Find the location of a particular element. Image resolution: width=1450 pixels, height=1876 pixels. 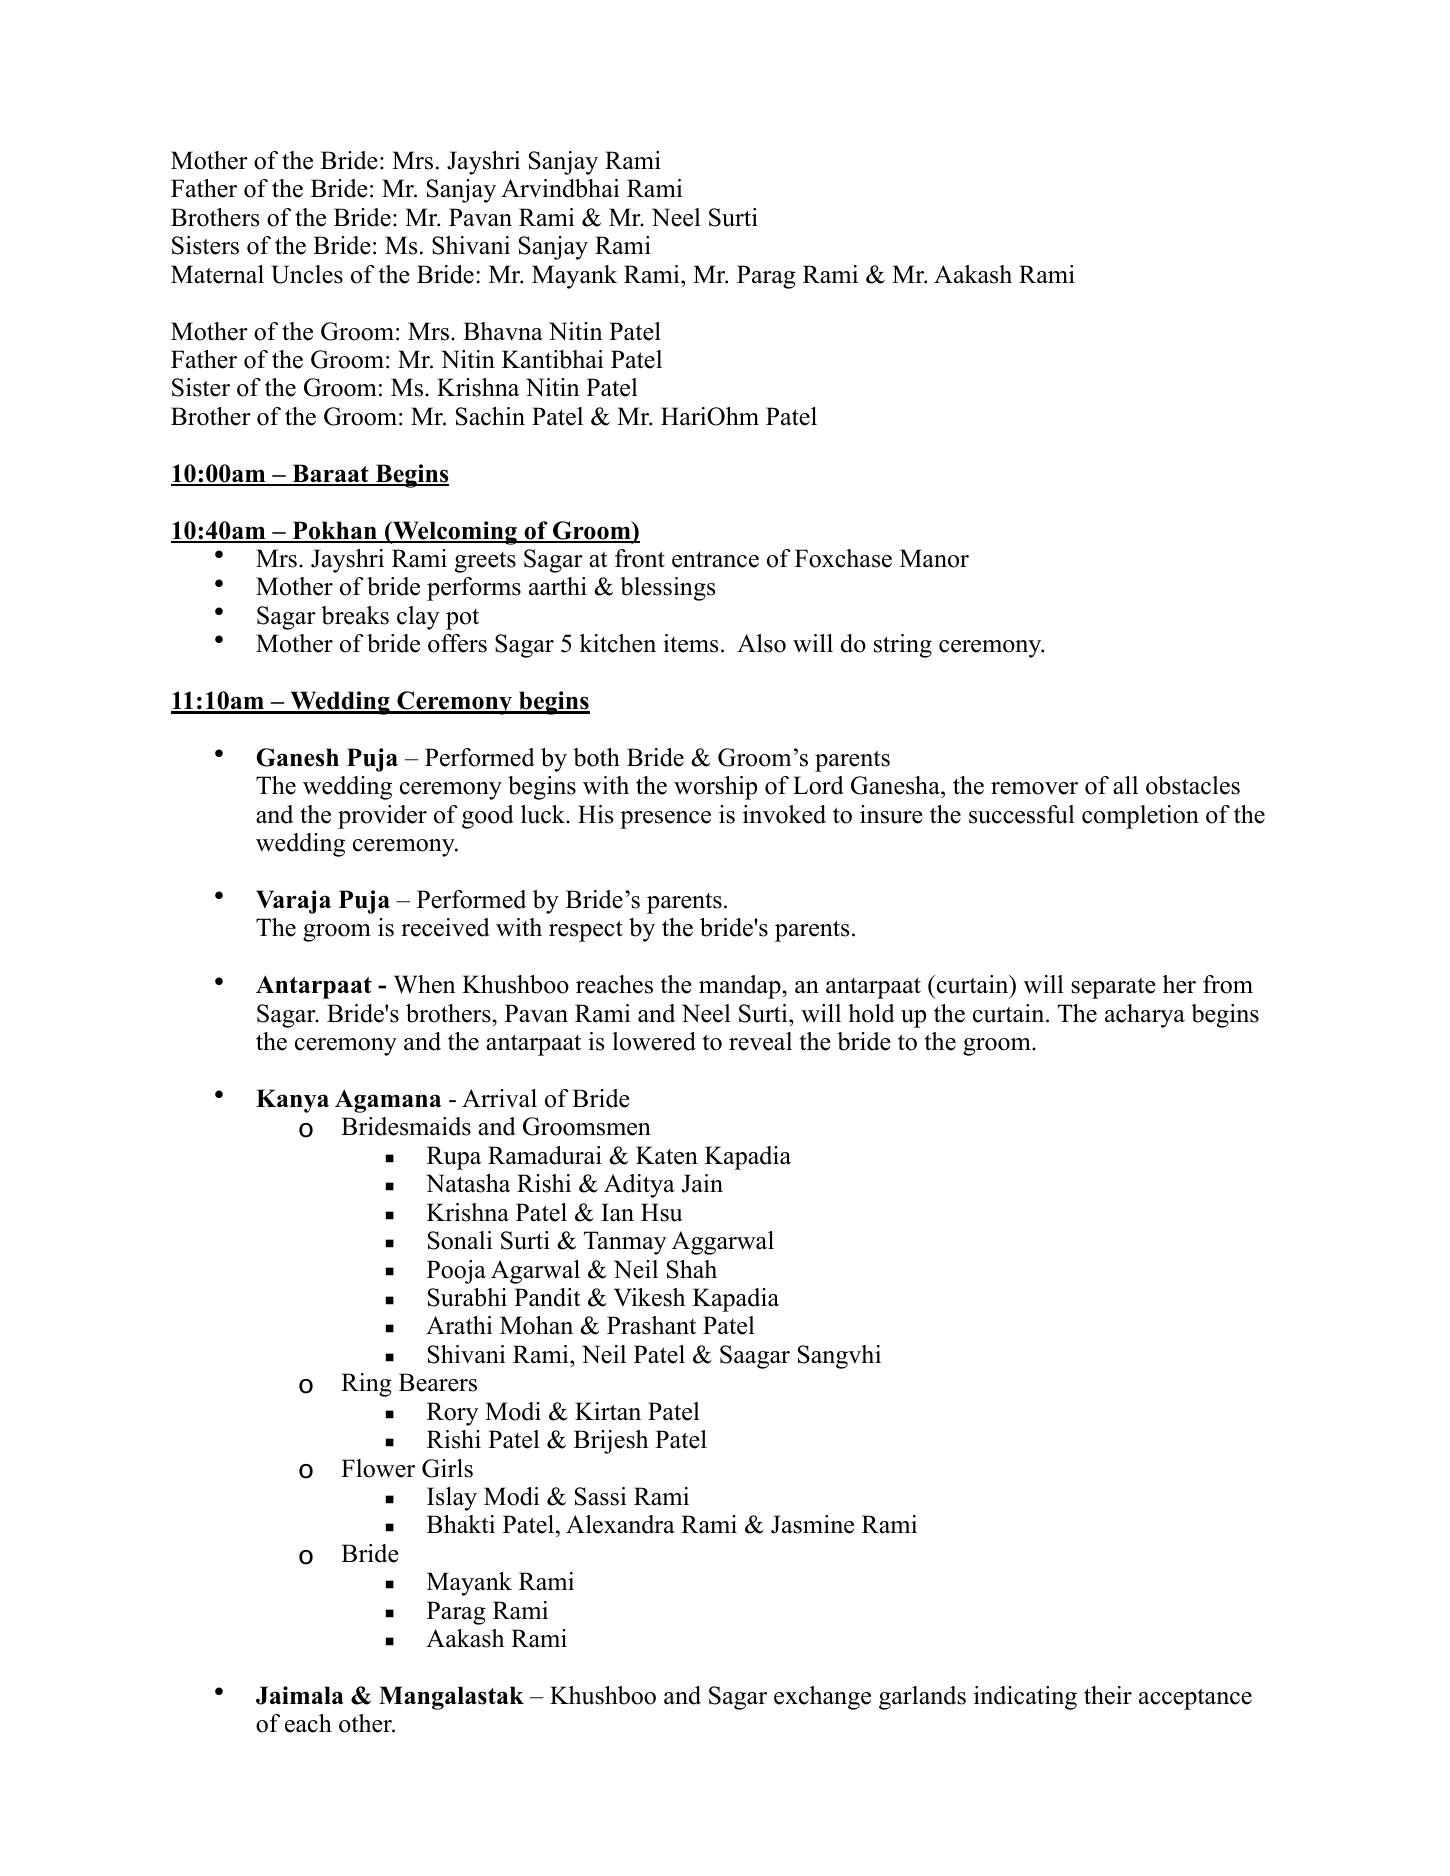

Sachin is located at coordinates (490, 416).
